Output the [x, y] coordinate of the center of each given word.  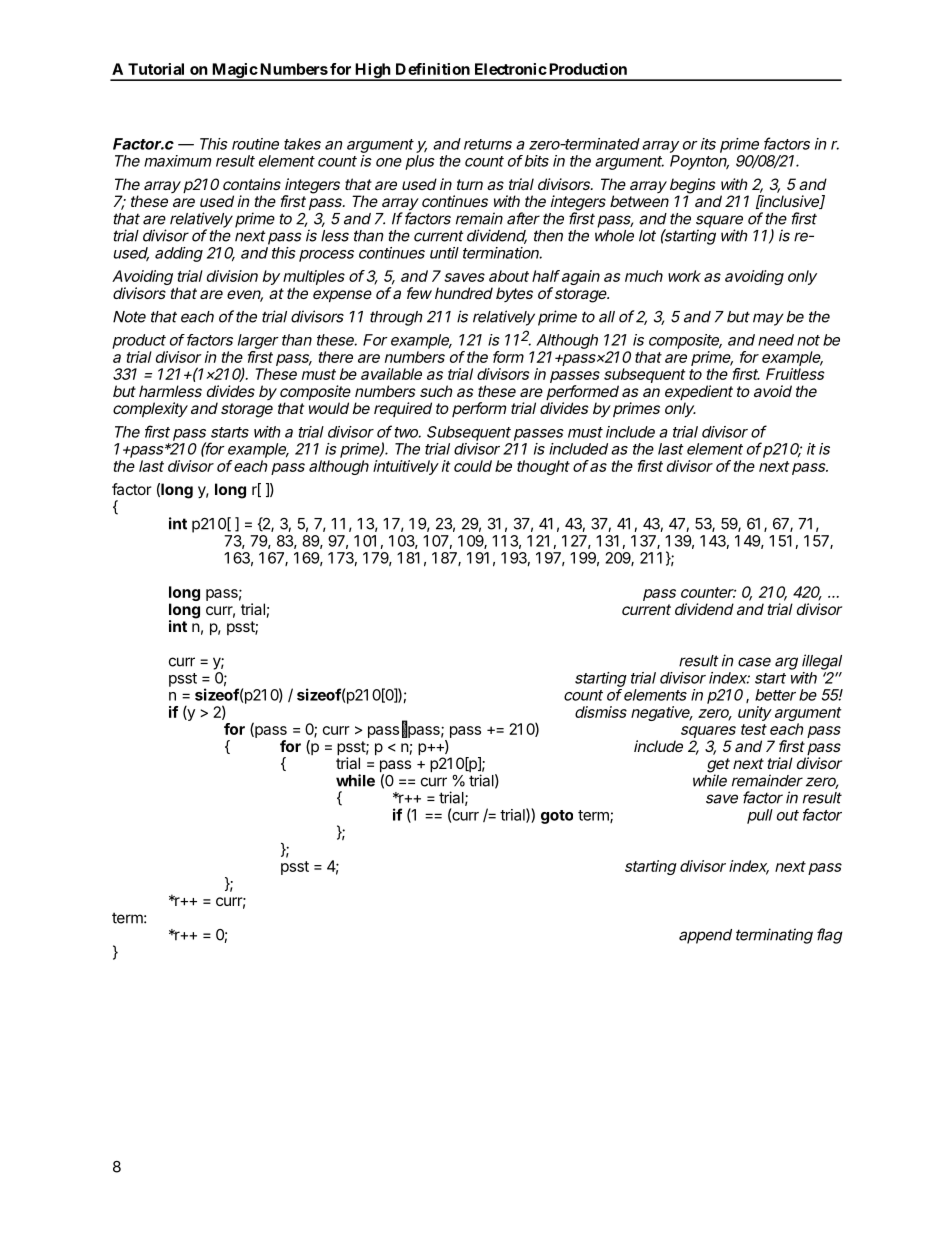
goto [557, 817]
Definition [433, 69]
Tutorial [156, 69]
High [373, 72]
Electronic [511, 69]
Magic [234, 72]
